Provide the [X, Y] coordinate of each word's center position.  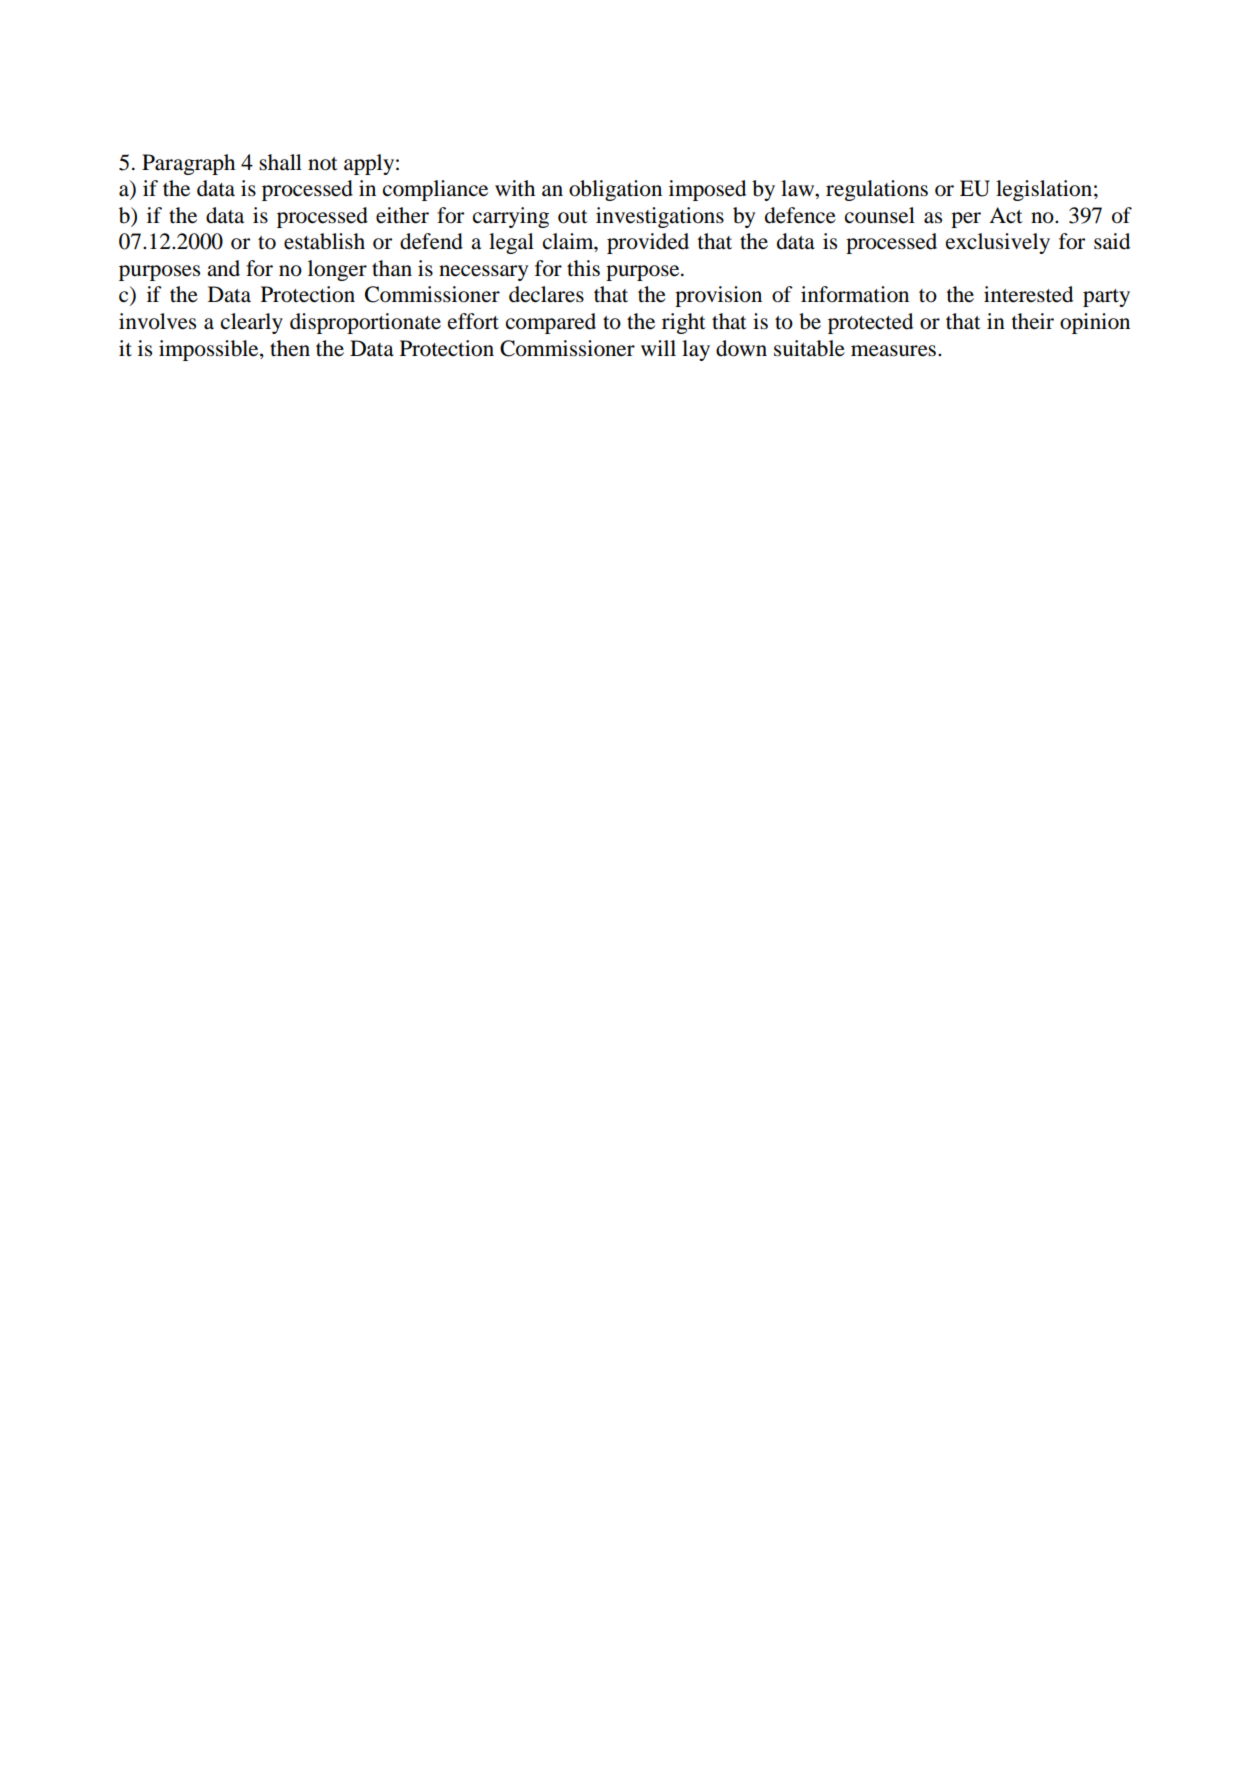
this [583, 268]
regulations [877, 190]
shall [280, 162]
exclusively [998, 243]
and [223, 268]
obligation [615, 190]
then [290, 348]
